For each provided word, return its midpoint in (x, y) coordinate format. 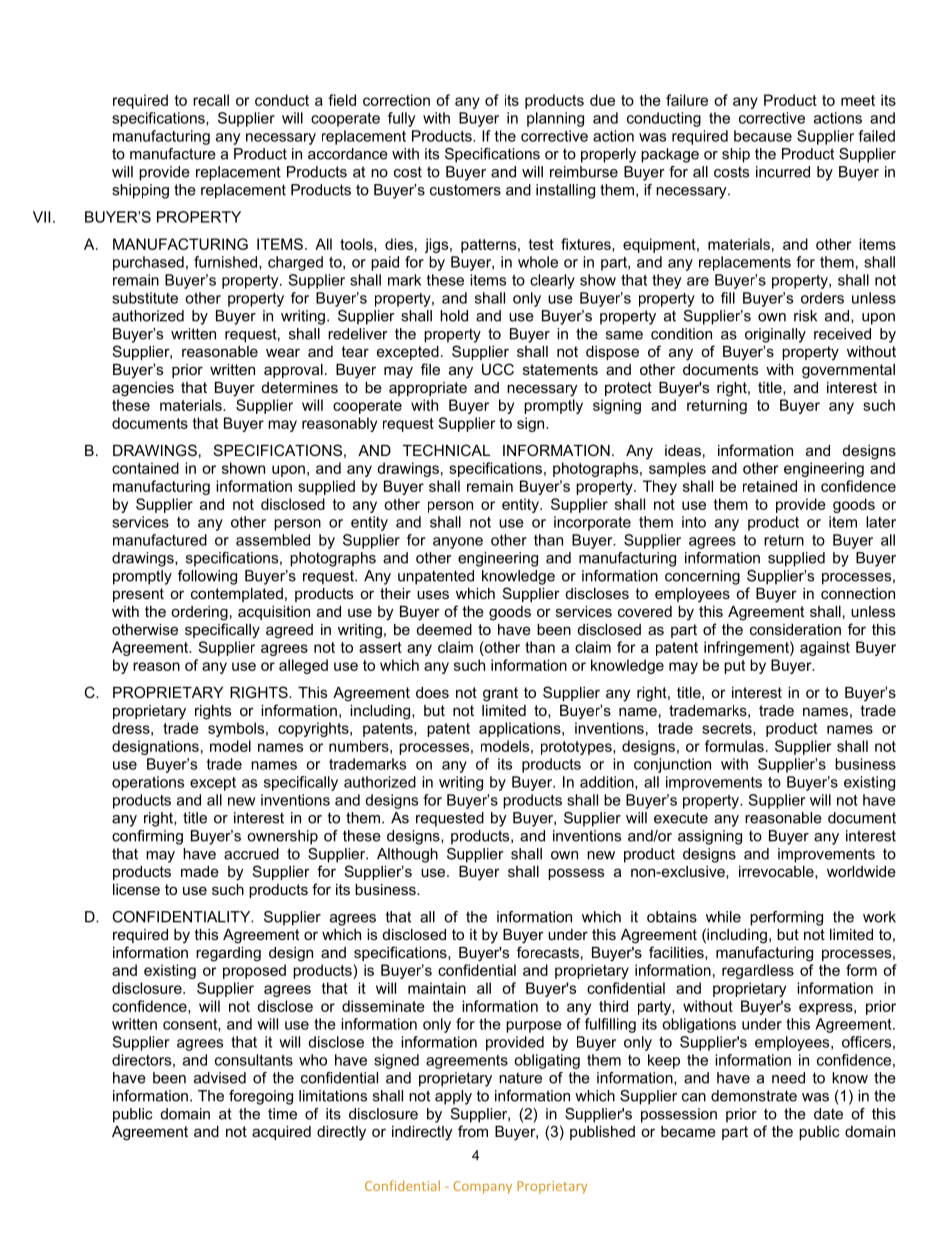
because (763, 136)
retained (770, 486)
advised (220, 1078)
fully (401, 119)
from (473, 1131)
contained (145, 468)
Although (407, 855)
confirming (147, 837)
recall (211, 100)
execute (681, 818)
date (828, 1114)
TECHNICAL (446, 450)
